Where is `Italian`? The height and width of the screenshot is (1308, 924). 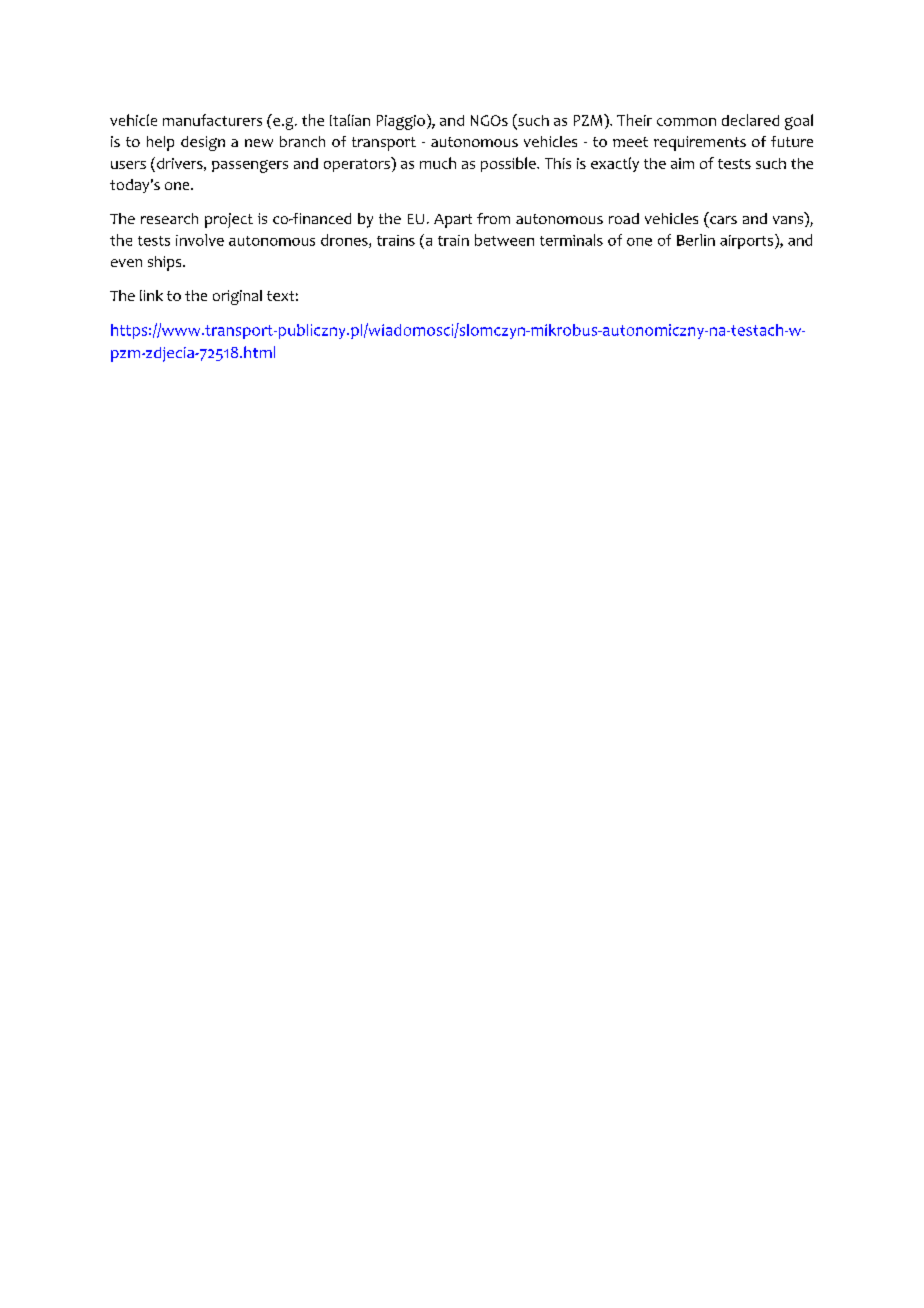 Italian is located at coordinates (350, 120).
